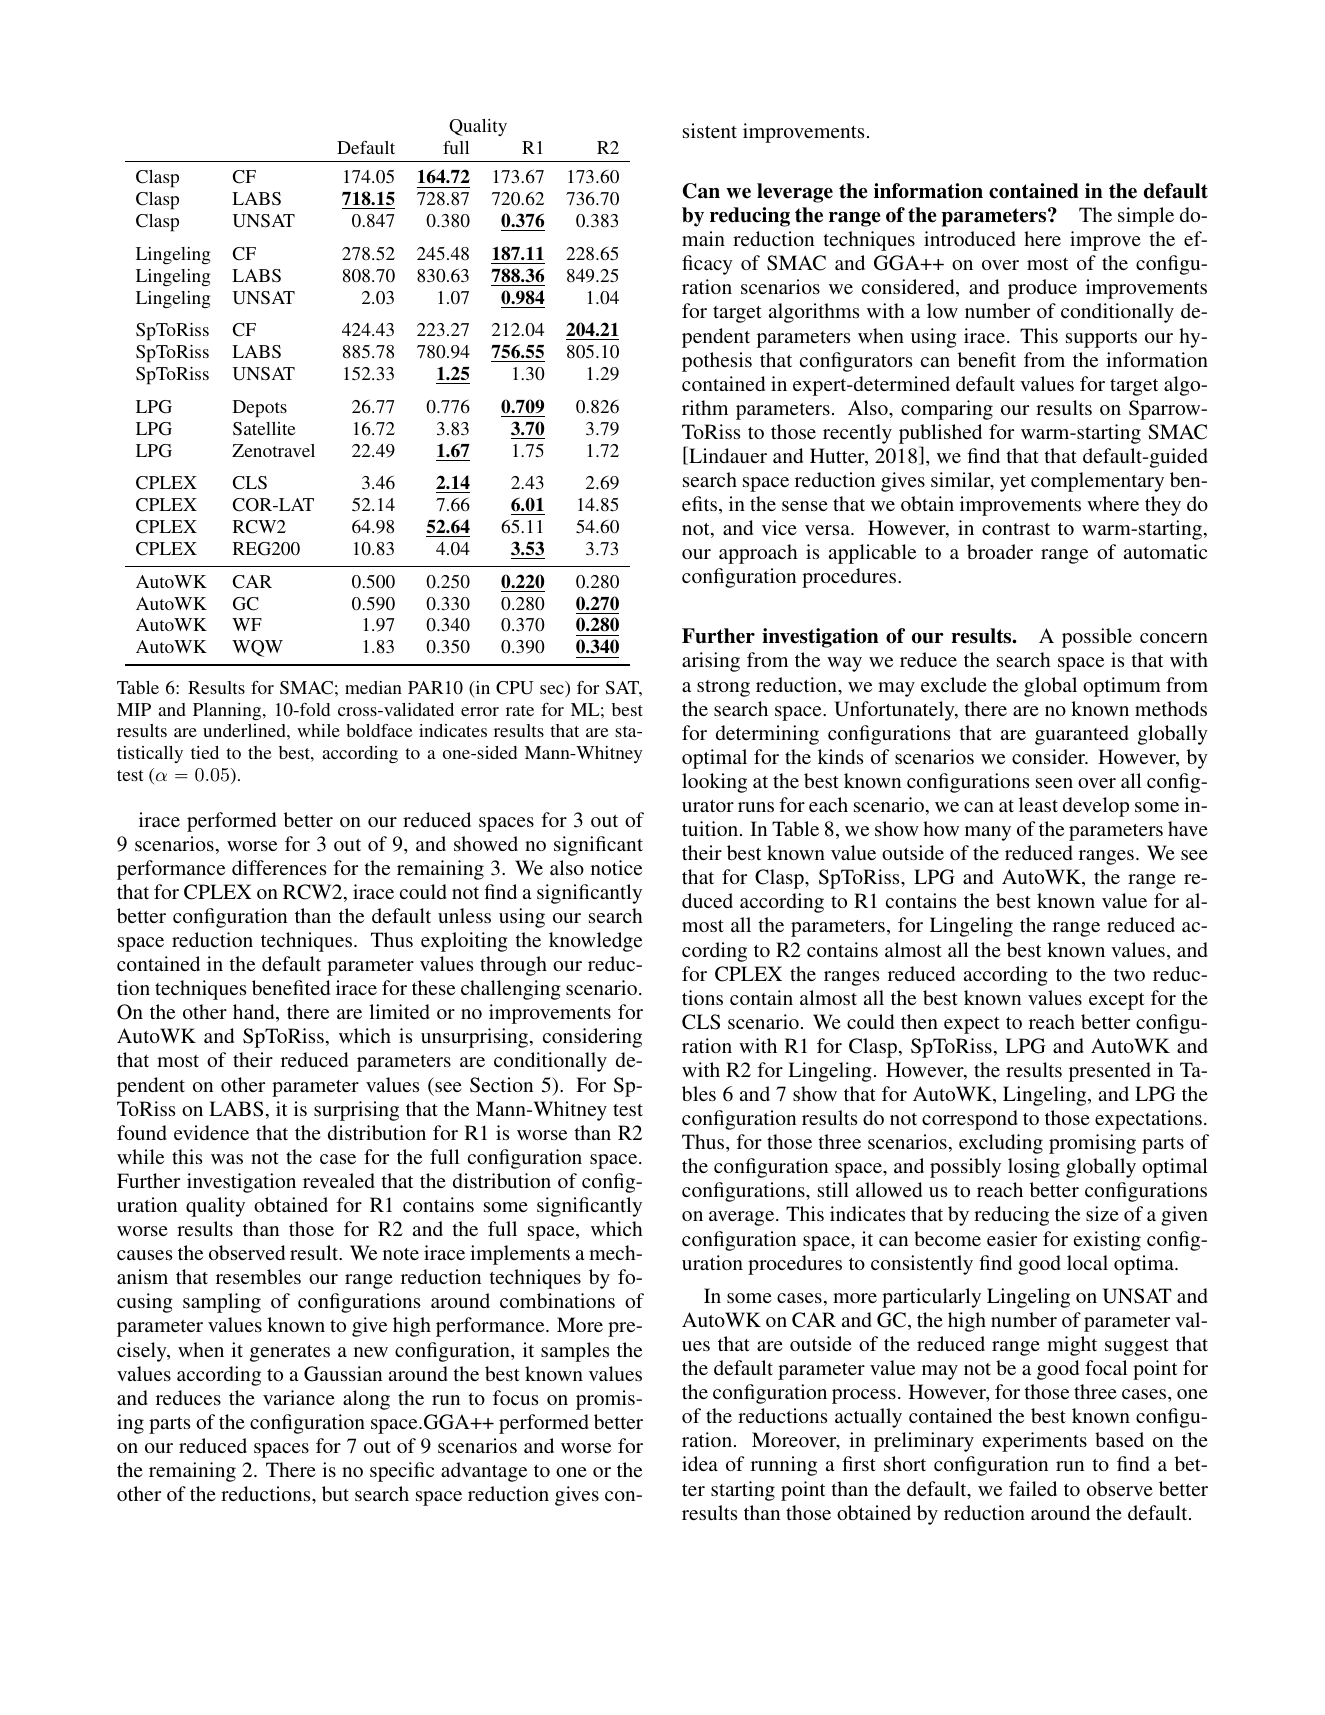 This image has width=1325, height=1715. Describe the element at coordinates (299, 1397) in the image. I see `variance` at that location.
